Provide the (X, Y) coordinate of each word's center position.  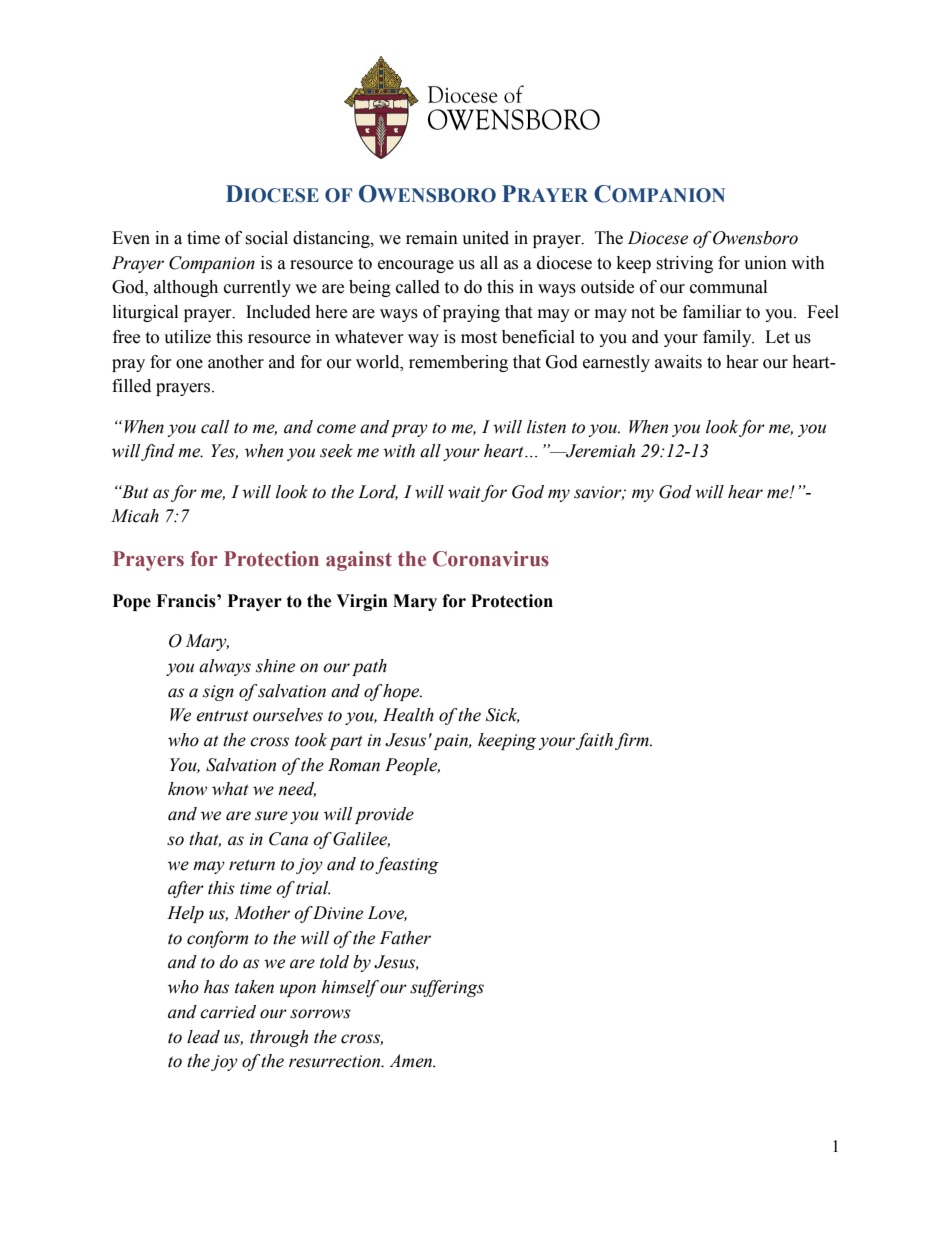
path (369, 667)
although (186, 288)
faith (594, 741)
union (765, 263)
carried (228, 1012)
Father (405, 938)
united (485, 238)
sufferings (447, 988)
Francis (187, 601)
